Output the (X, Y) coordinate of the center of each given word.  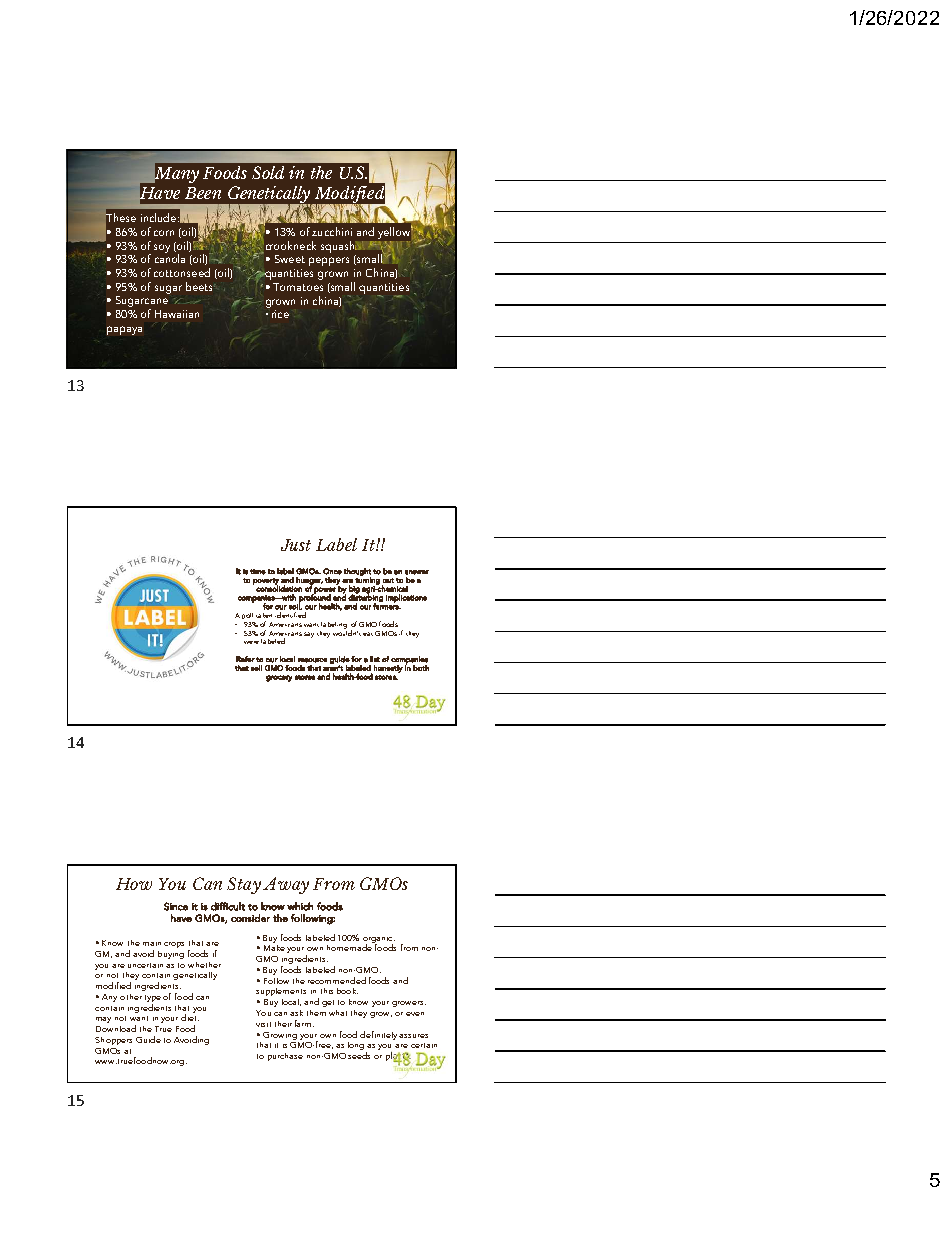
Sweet (290, 259)
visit (263, 1024)
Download (116, 1028)
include (160, 217)
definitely (378, 1035)
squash (339, 248)
